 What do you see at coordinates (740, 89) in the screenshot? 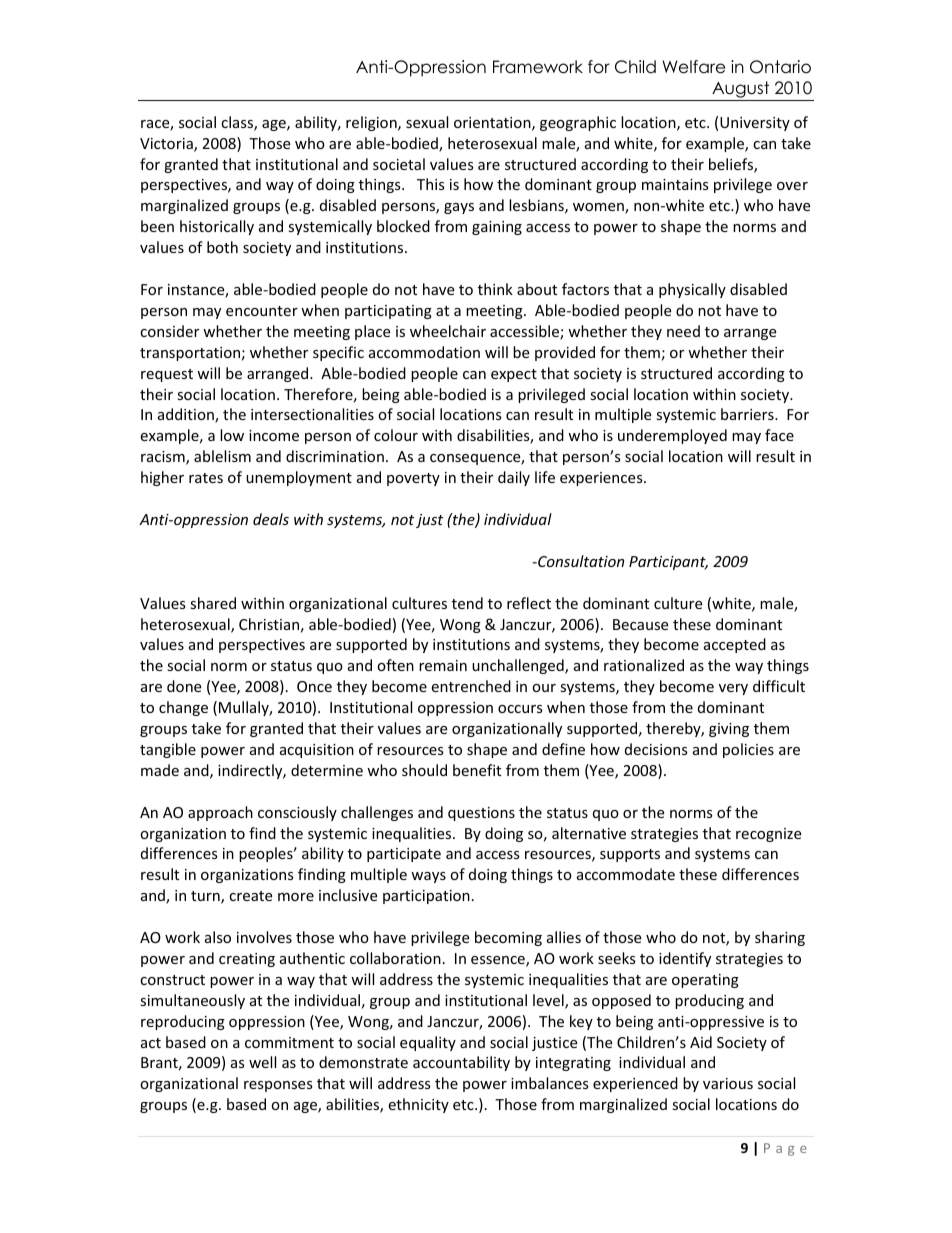
I see `August` at bounding box center [740, 89].
